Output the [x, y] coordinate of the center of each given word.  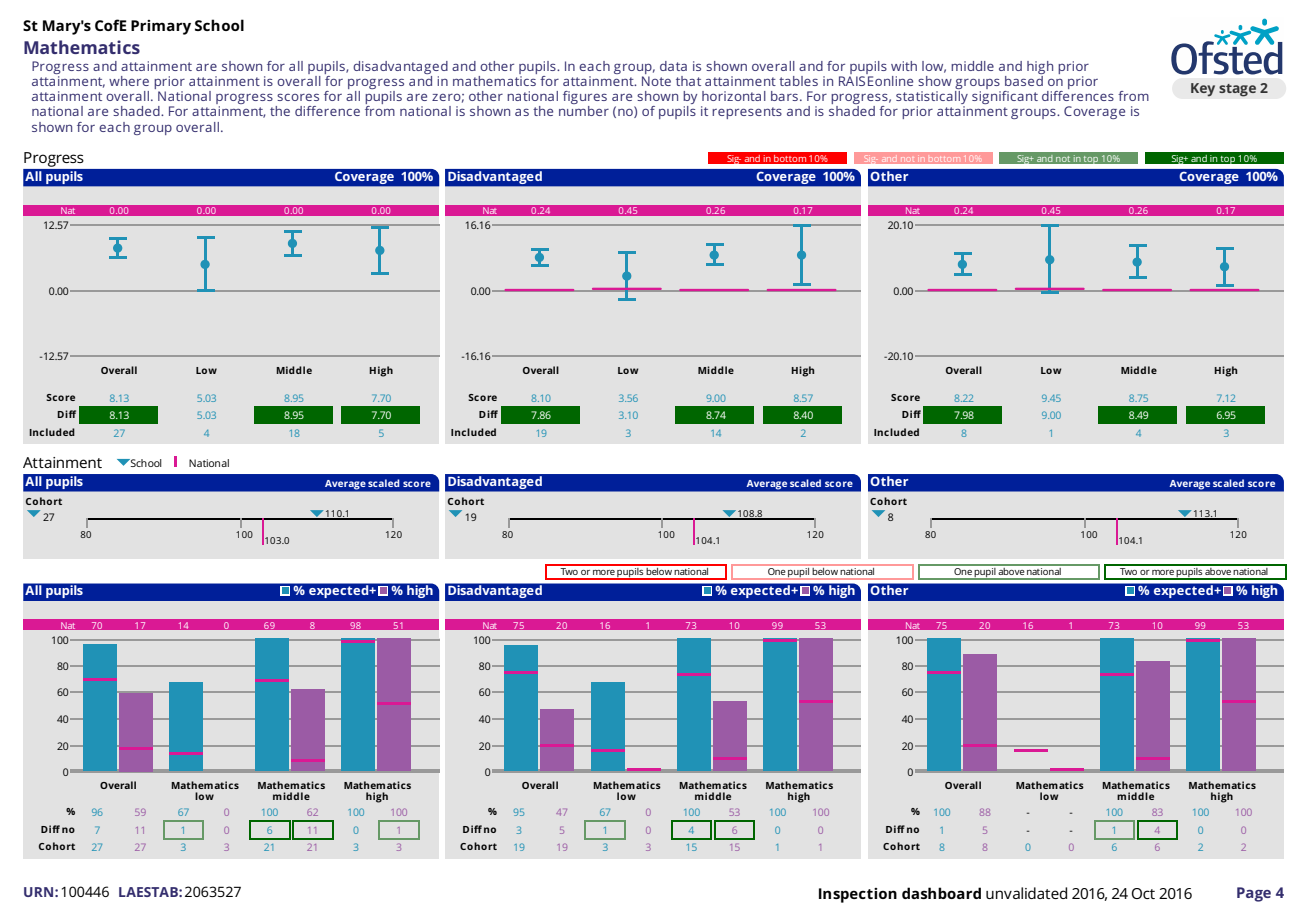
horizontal [734, 96]
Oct [1143, 893]
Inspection [858, 895]
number [584, 111]
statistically [932, 99]
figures [585, 99]
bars [784, 96]
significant [1005, 97]
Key [1203, 90]
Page [1254, 894]
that [688, 81]
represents [747, 113]
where [129, 81]
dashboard [941, 893]
